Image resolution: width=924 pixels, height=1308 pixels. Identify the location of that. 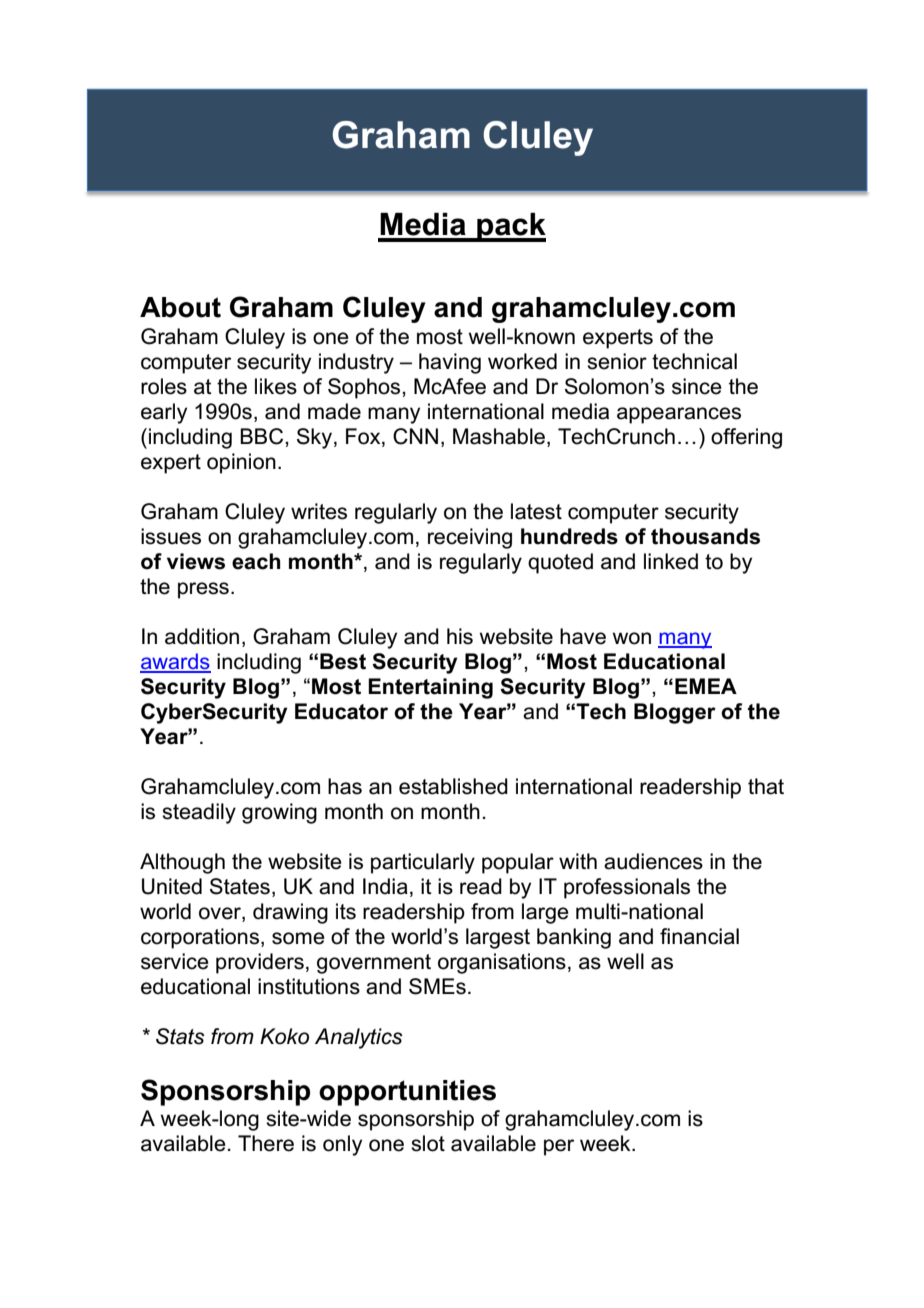
(766, 786).
